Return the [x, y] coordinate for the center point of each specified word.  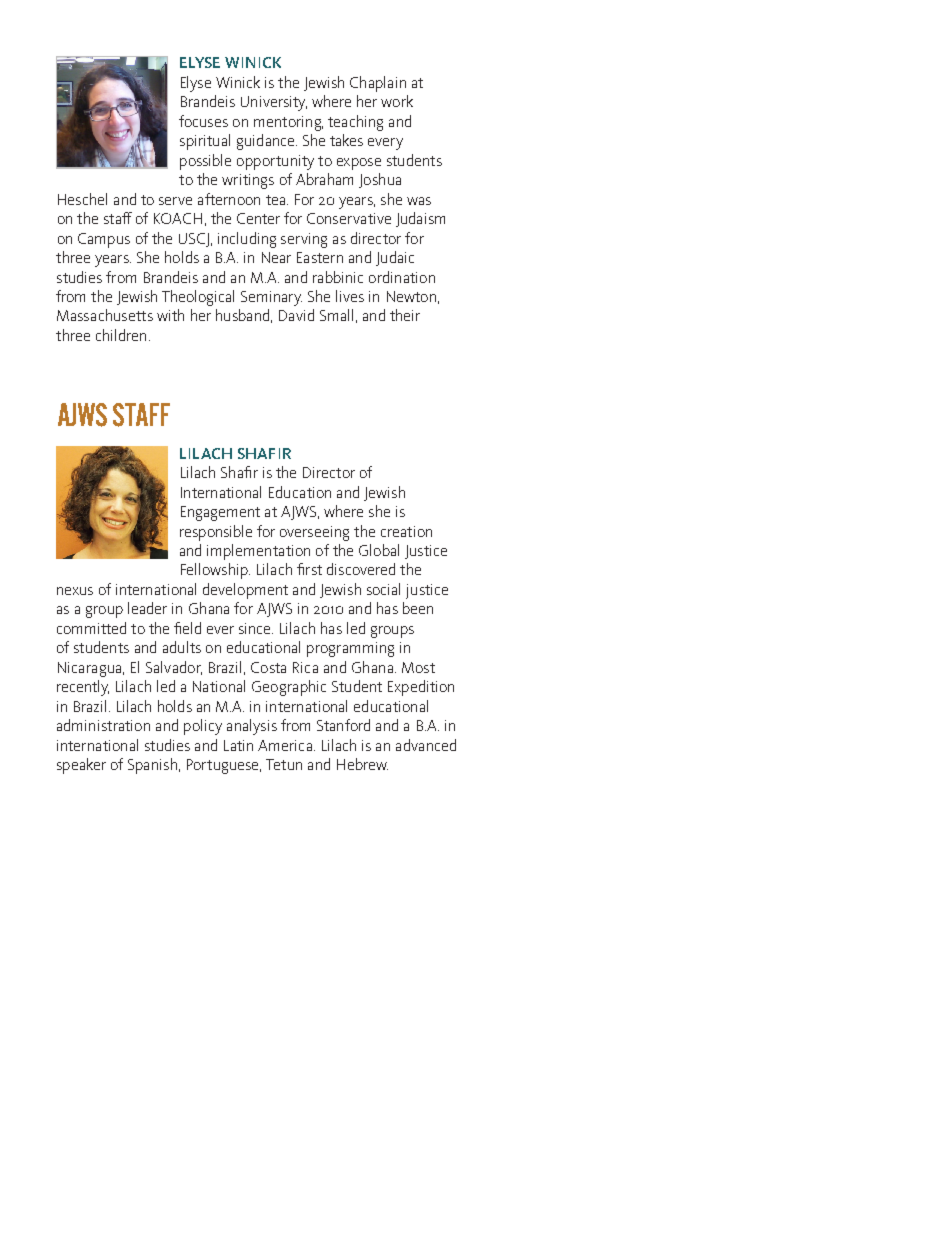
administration [103, 725]
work [397, 101]
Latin [238, 745]
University [274, 103]
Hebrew [362, 764]
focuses [203, 121]
